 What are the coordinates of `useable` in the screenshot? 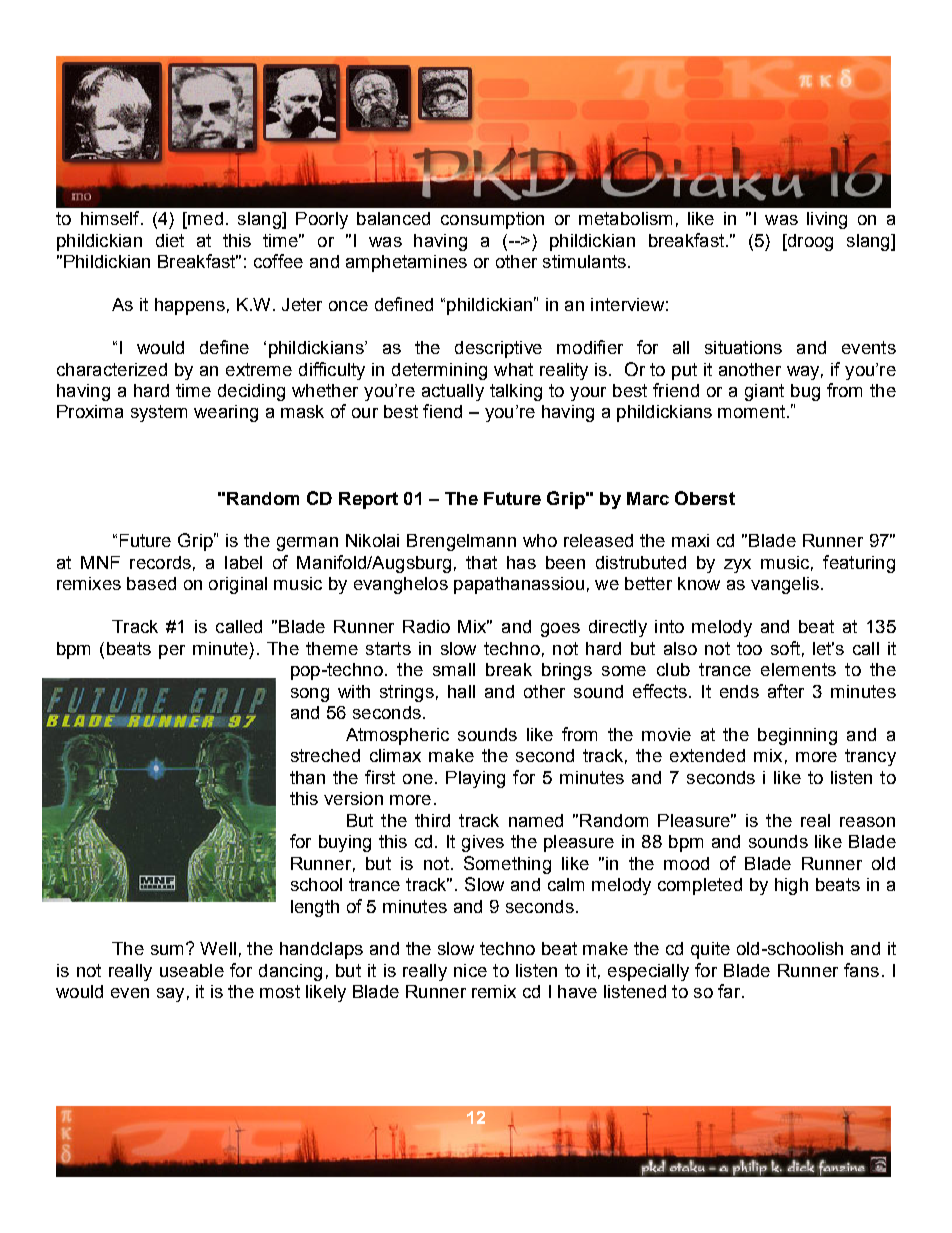 It's located at (192, 970).
